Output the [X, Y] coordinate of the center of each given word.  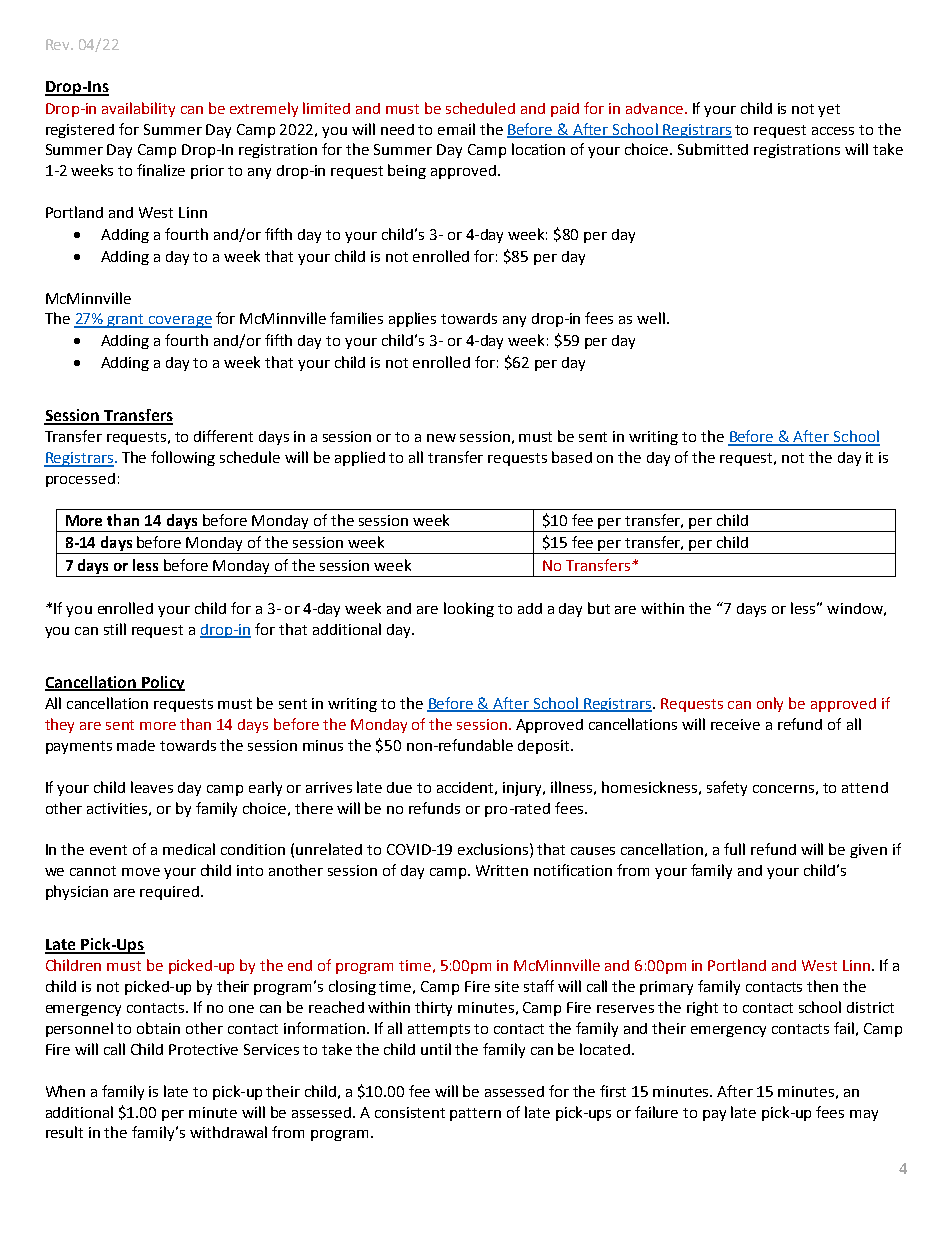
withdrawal [228, 1132]
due [399, 787]
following [183, 458]
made [136, 745]
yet [829, 110]
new [441, 438]
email [456, 129]
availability [138, 109]
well [651, 318]
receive [735, 724]
